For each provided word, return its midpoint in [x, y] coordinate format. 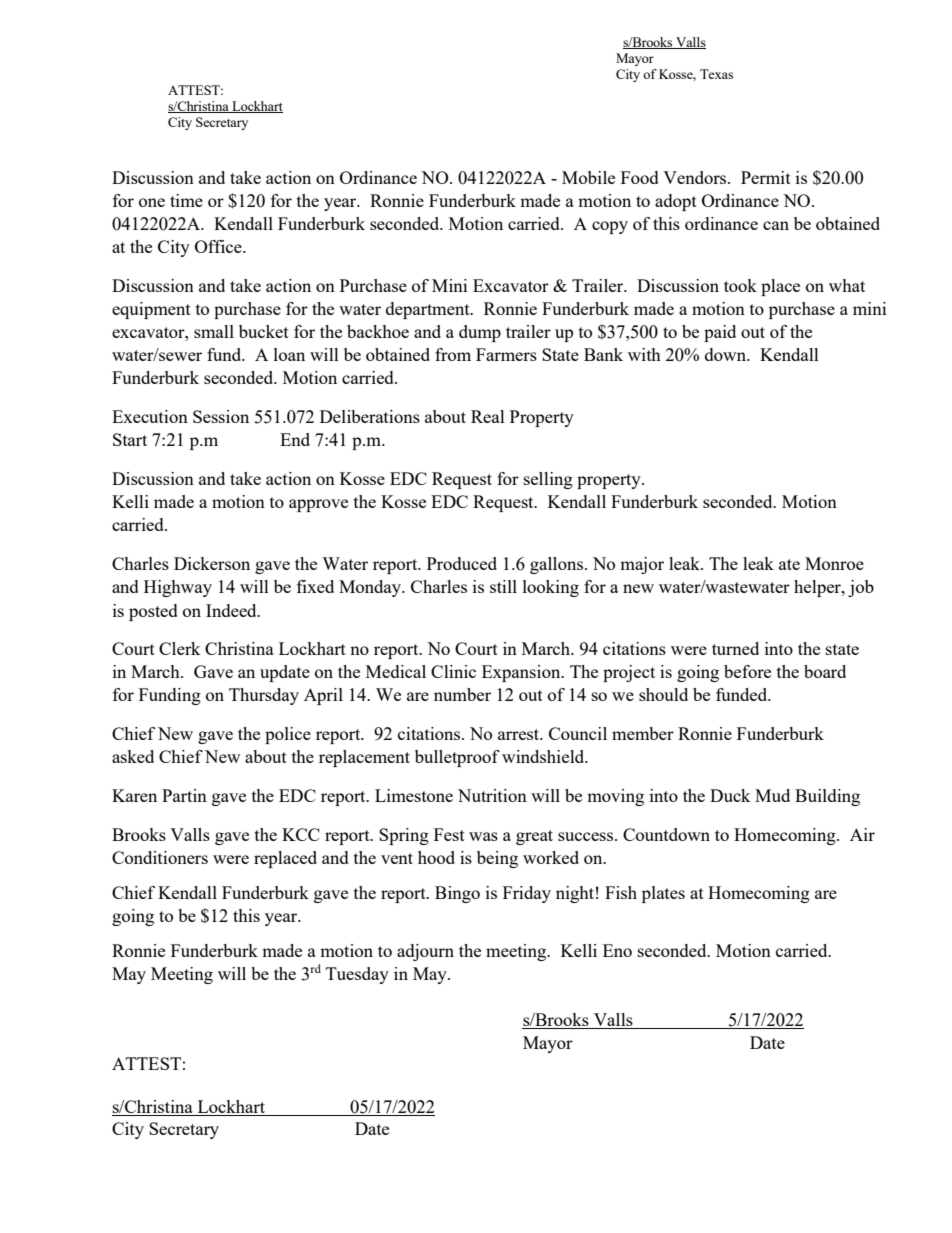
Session [221, 416]
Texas [716, 74]
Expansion [522, 673]
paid [720, 333]
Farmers [506, 354]
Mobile [588, 177]
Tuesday [357, 975]
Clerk [180, 648]
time [186, 200]
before [747, 671]
